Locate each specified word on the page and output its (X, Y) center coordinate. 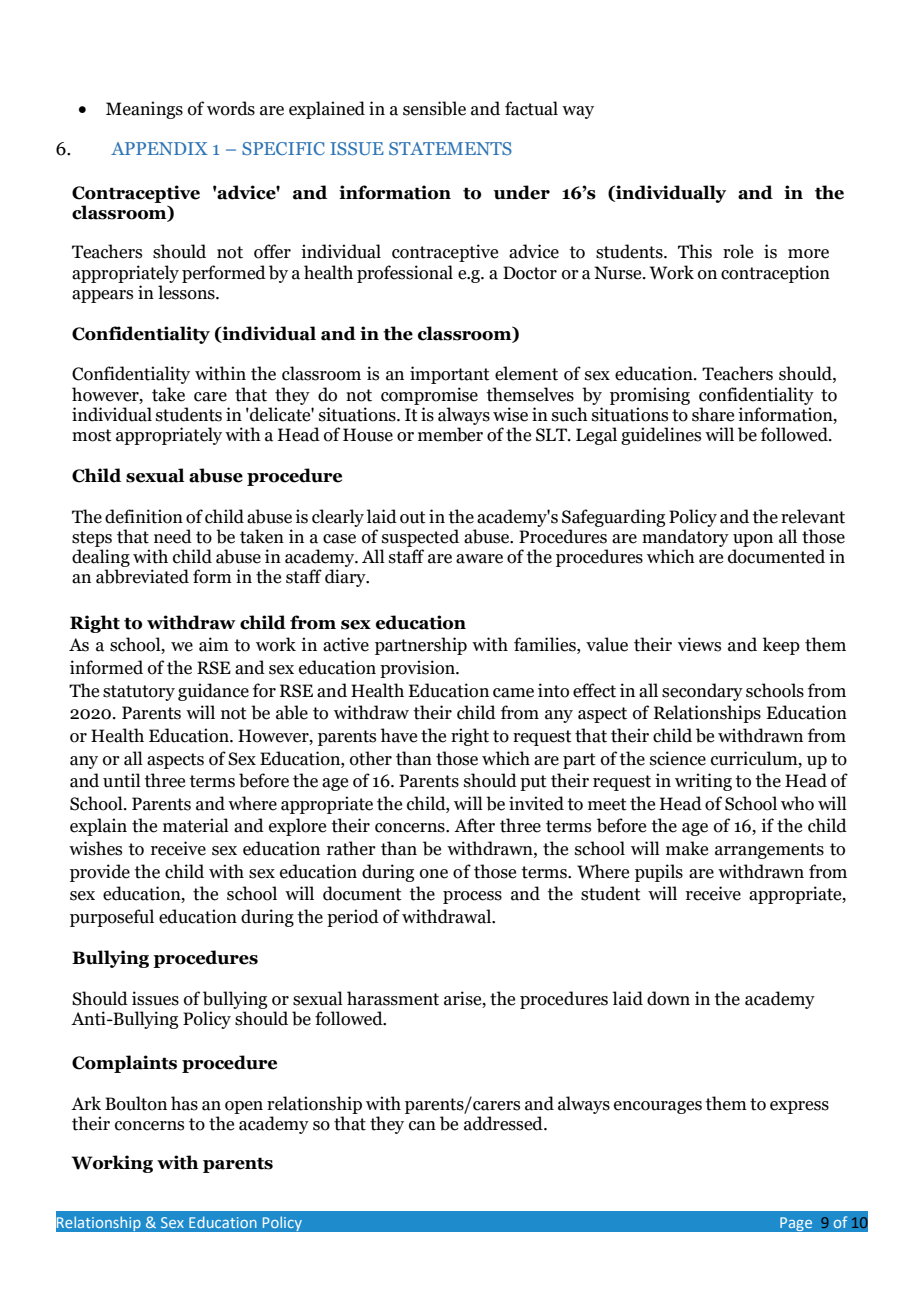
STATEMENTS (450, 148)
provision (418, 669)
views (699, 644)
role (738, 251)
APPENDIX (159, 148)
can (422, 1126)
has (184, 1103)
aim (214, 644)
